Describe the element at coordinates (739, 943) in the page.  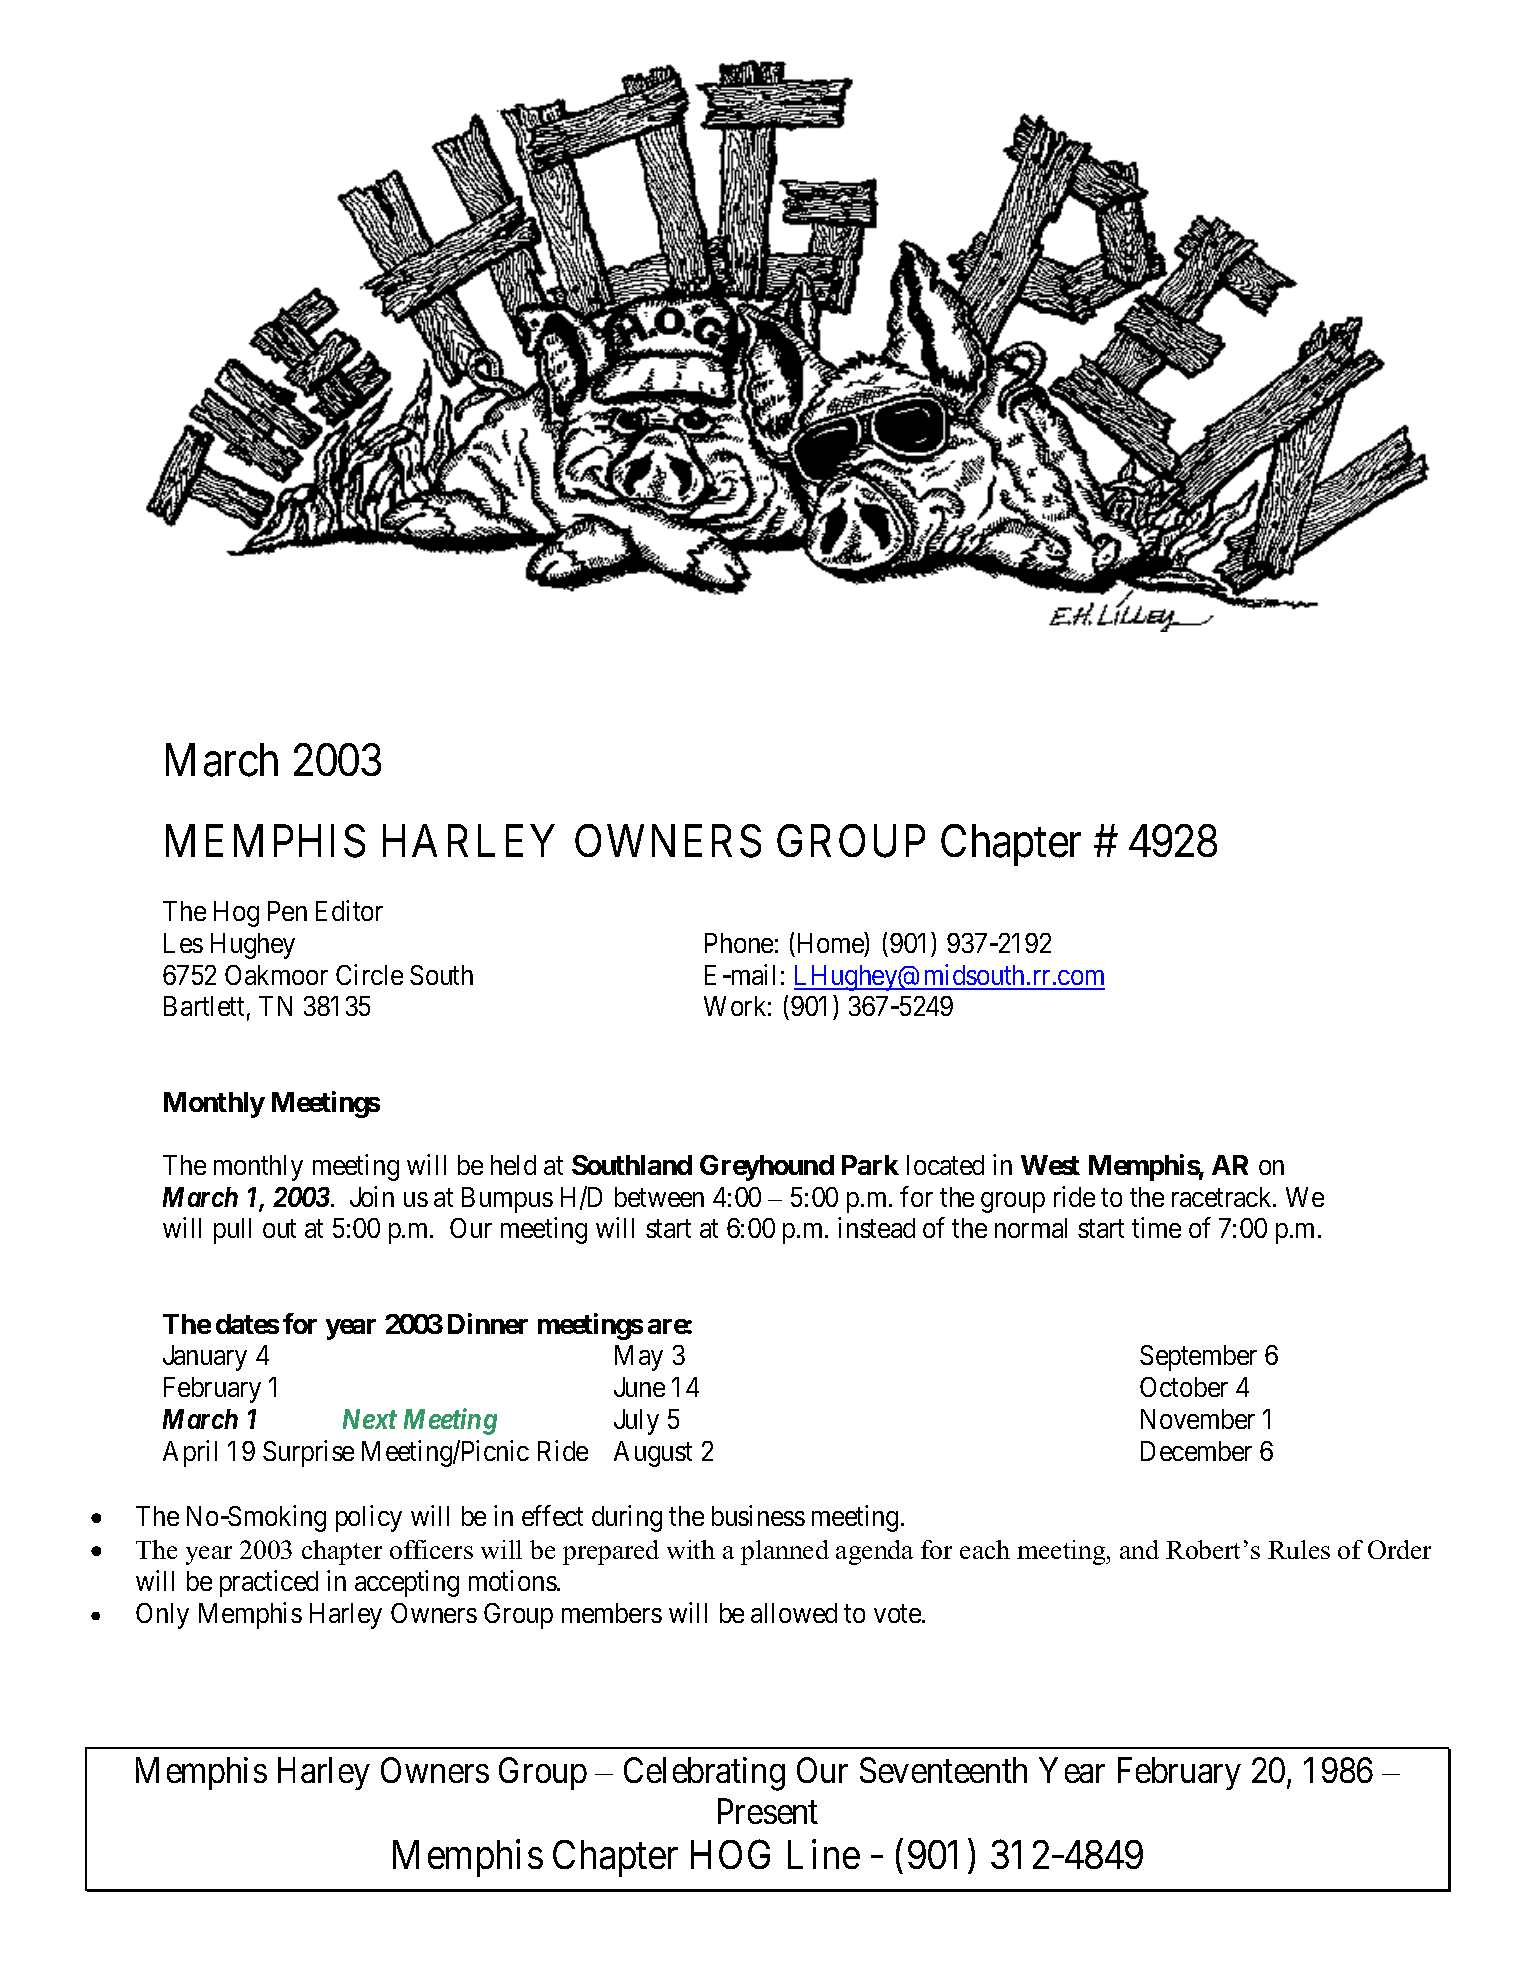
I see `Phone` at that location.
